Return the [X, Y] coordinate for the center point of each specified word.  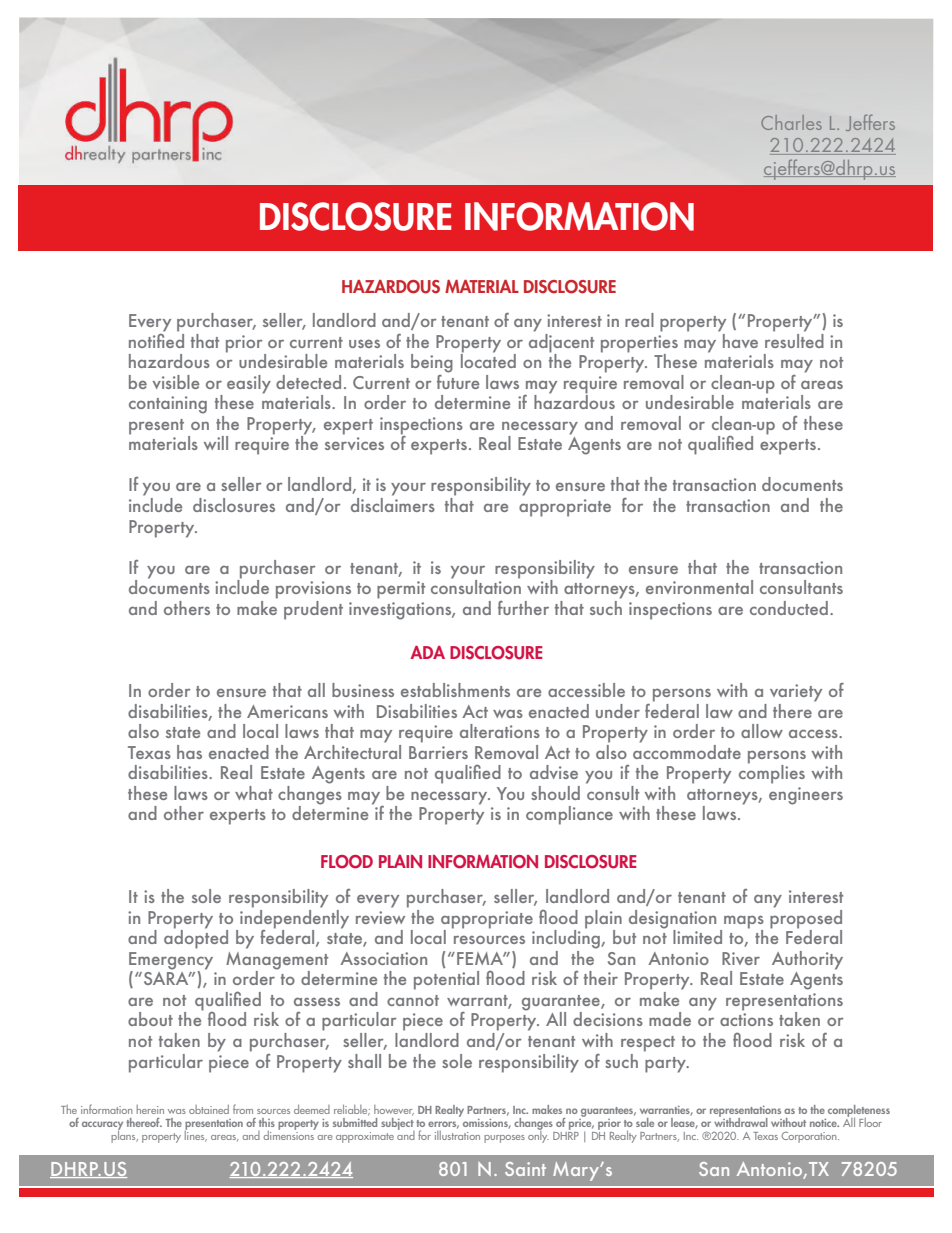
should [555, 793]
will [216, 443]
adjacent [561, 342]
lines [196, 1135]
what [254, 793]
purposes [504, 1139]
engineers [806, 796]
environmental [699, 587]
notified [156, 339]
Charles [791, 122]
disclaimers [393, 503]
